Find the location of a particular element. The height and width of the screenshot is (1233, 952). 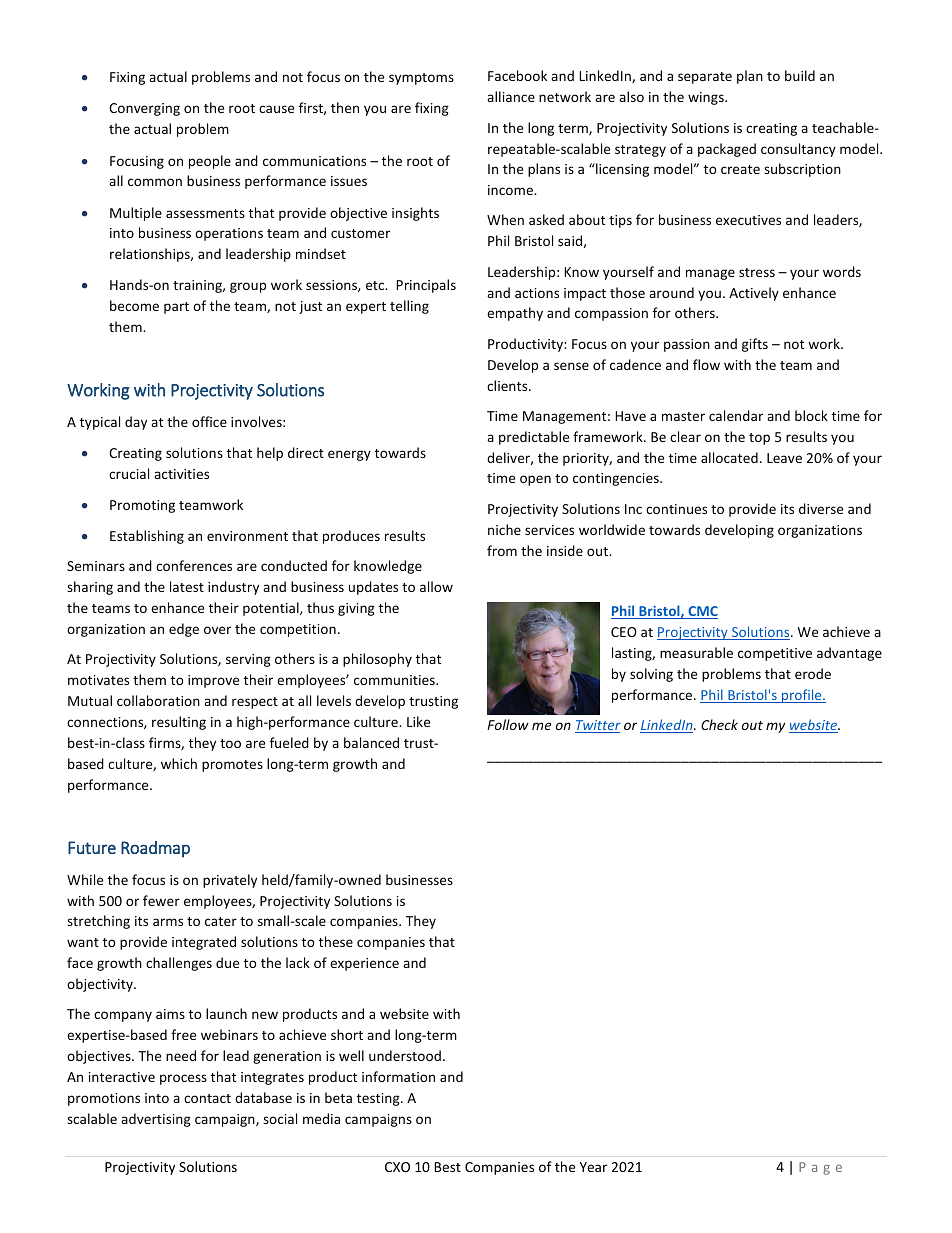

Check is located at coordinates (719, 724).
